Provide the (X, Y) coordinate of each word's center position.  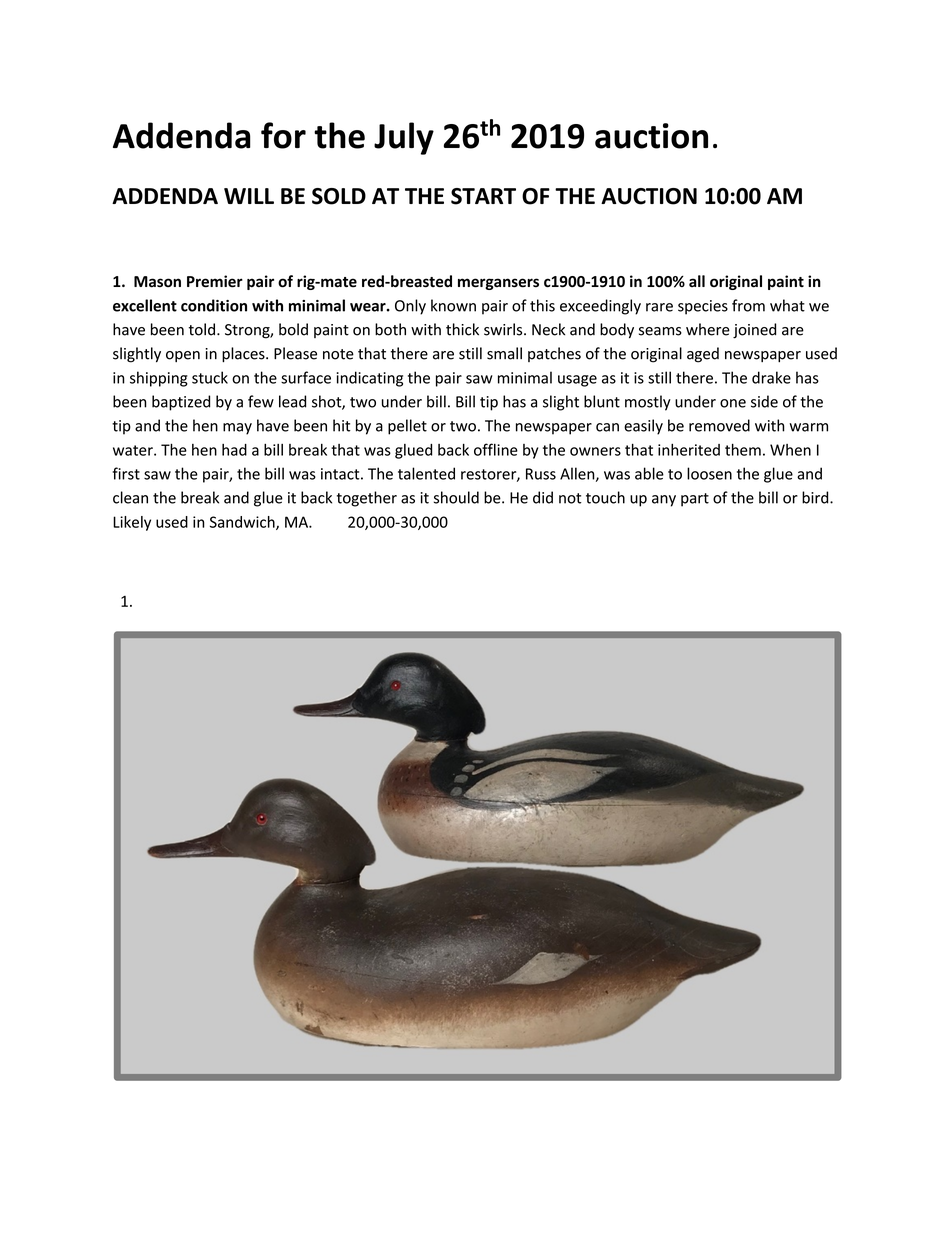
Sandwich (243, 523)
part (695, 500)
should (456, 497)
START (483, 196)
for (283, 135)
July (404, 138)
